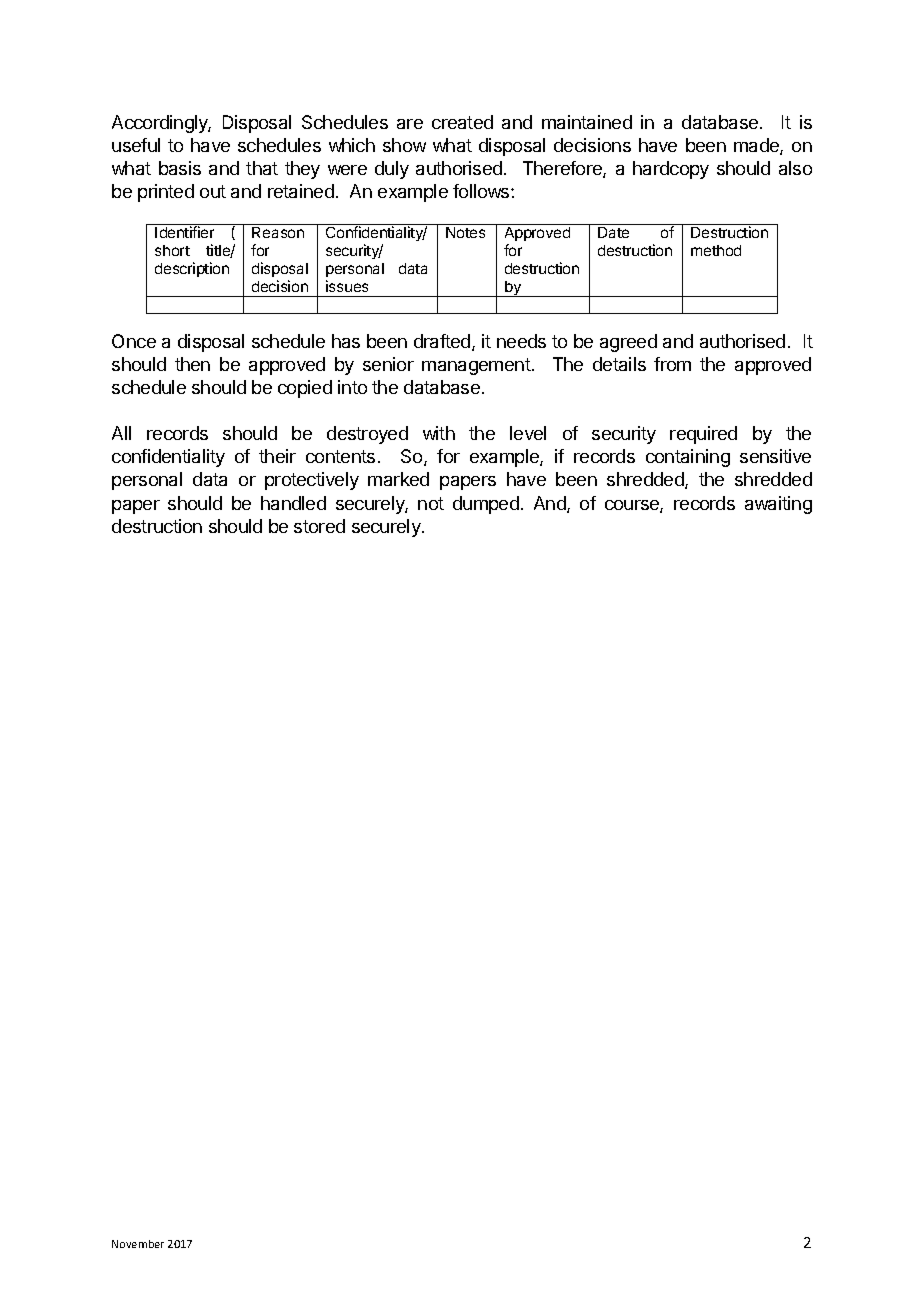 This image has width=924, height=1308. What do you see at coordinates (319, 526) in the image?
I see `stored` at bounding box center [319, 526].
